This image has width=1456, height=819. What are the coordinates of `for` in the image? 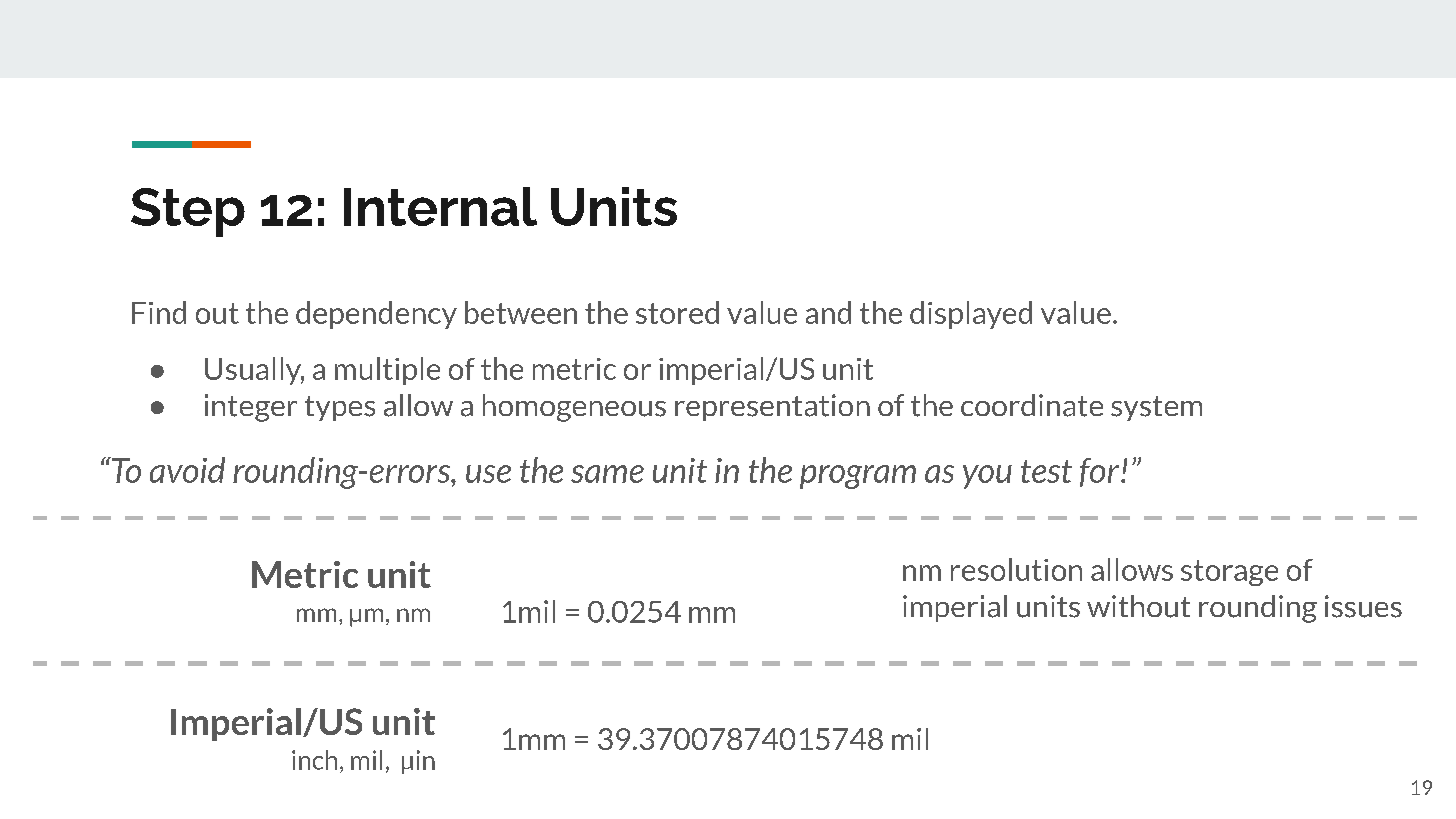 It's located at (1099, 472).
